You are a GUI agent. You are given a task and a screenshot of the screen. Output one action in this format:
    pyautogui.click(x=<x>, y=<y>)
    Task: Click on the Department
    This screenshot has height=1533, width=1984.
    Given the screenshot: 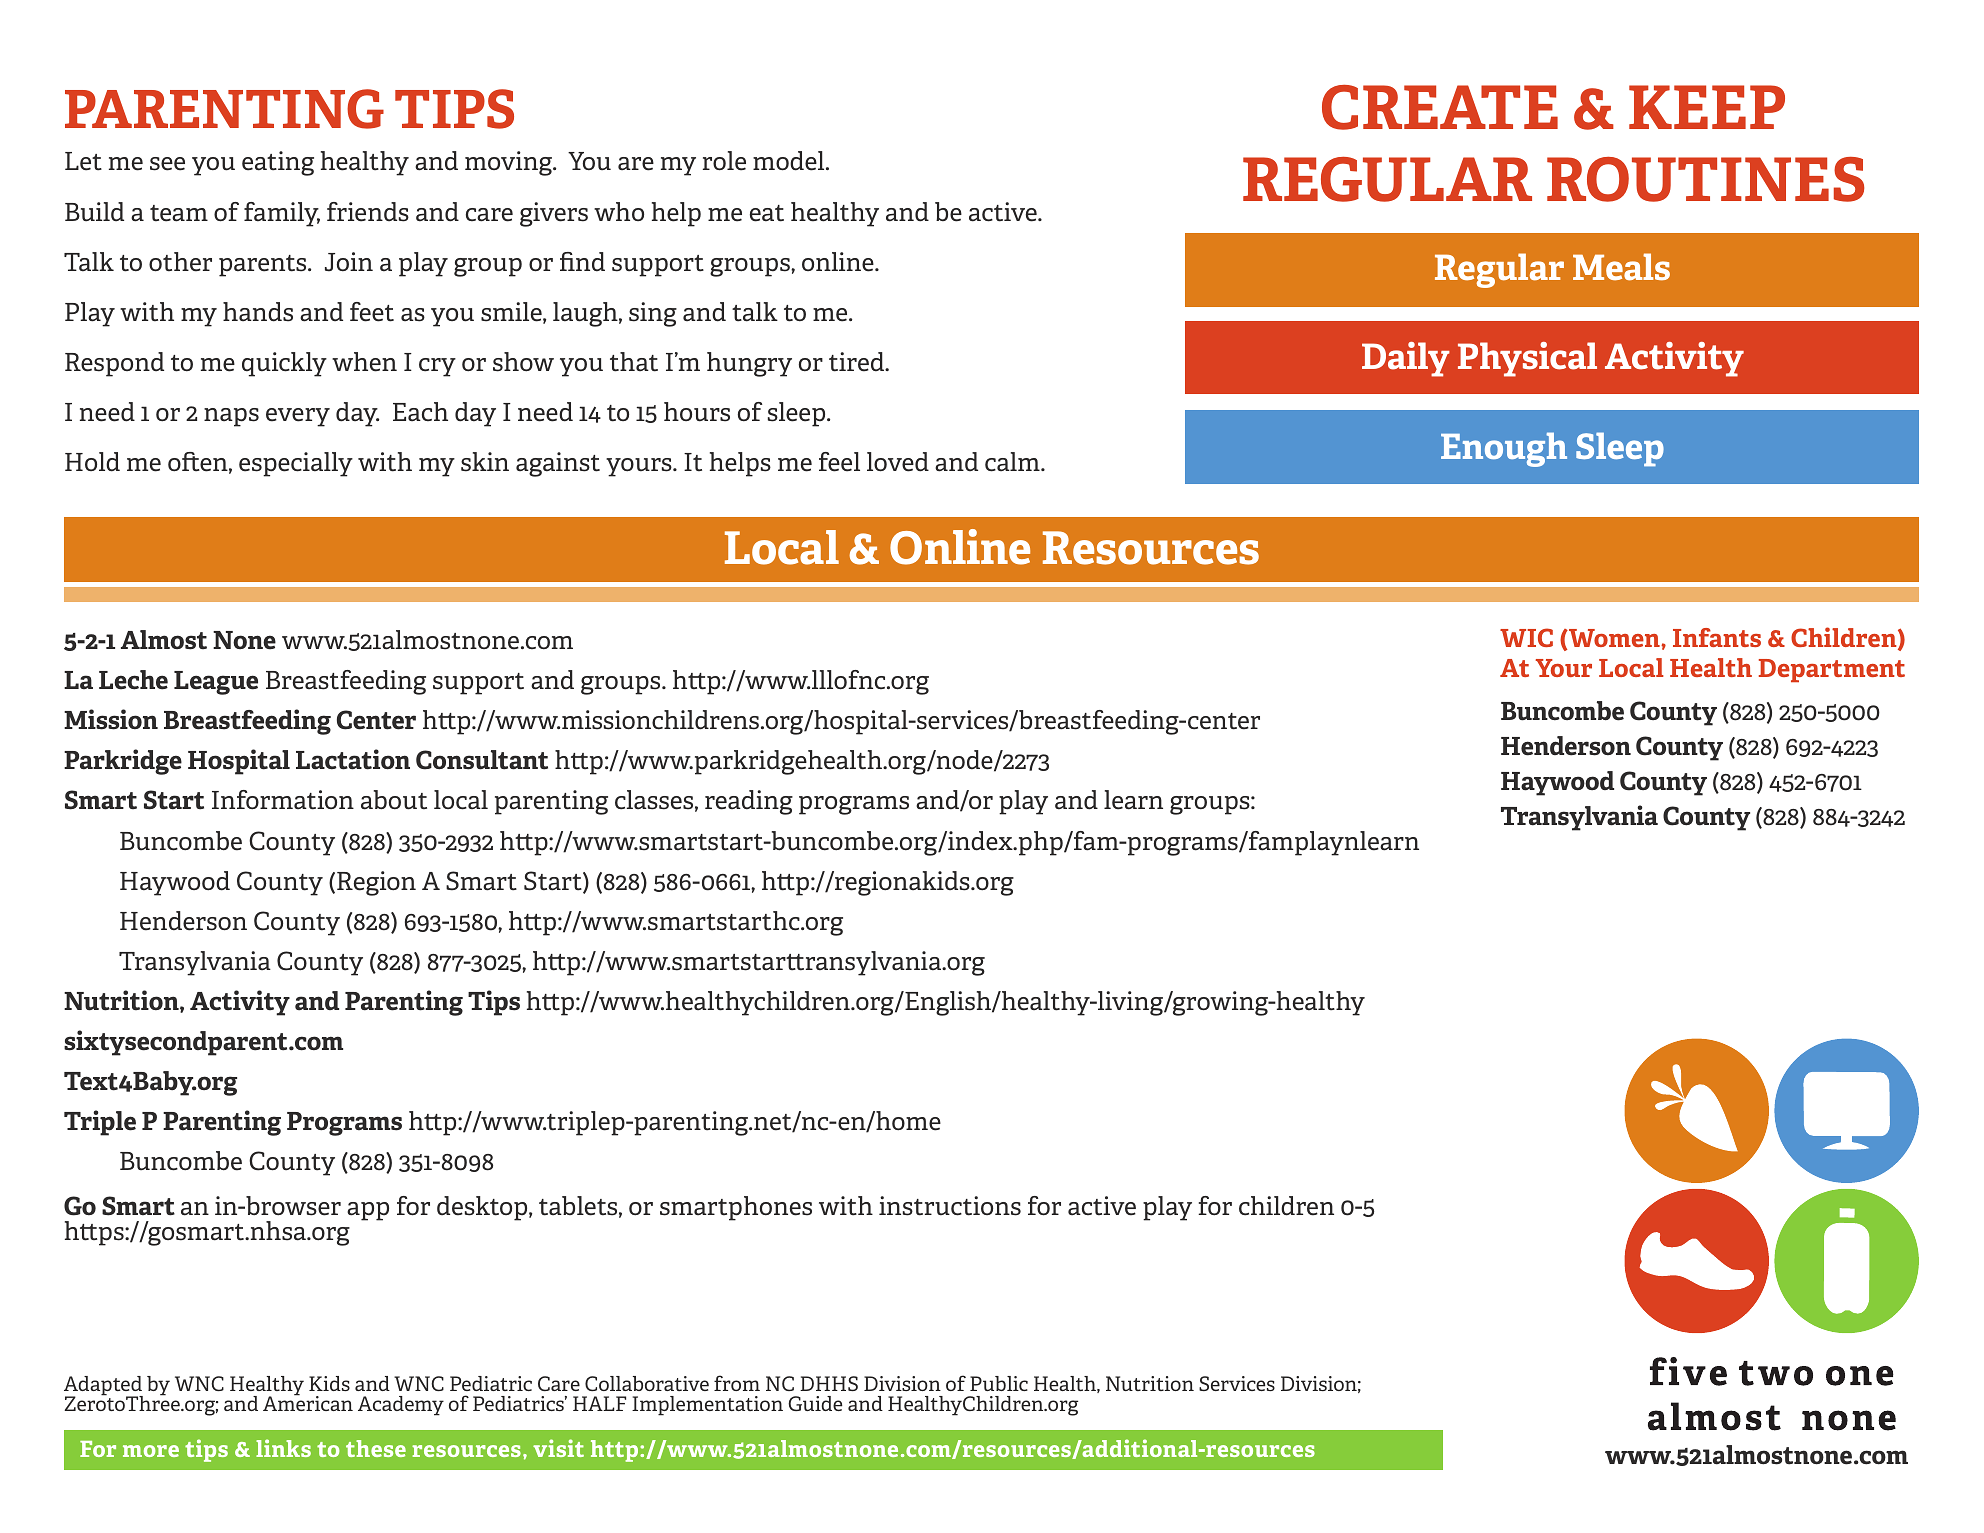 What is the action you would take?
    pyautogui.click(x=1832, y=670)
